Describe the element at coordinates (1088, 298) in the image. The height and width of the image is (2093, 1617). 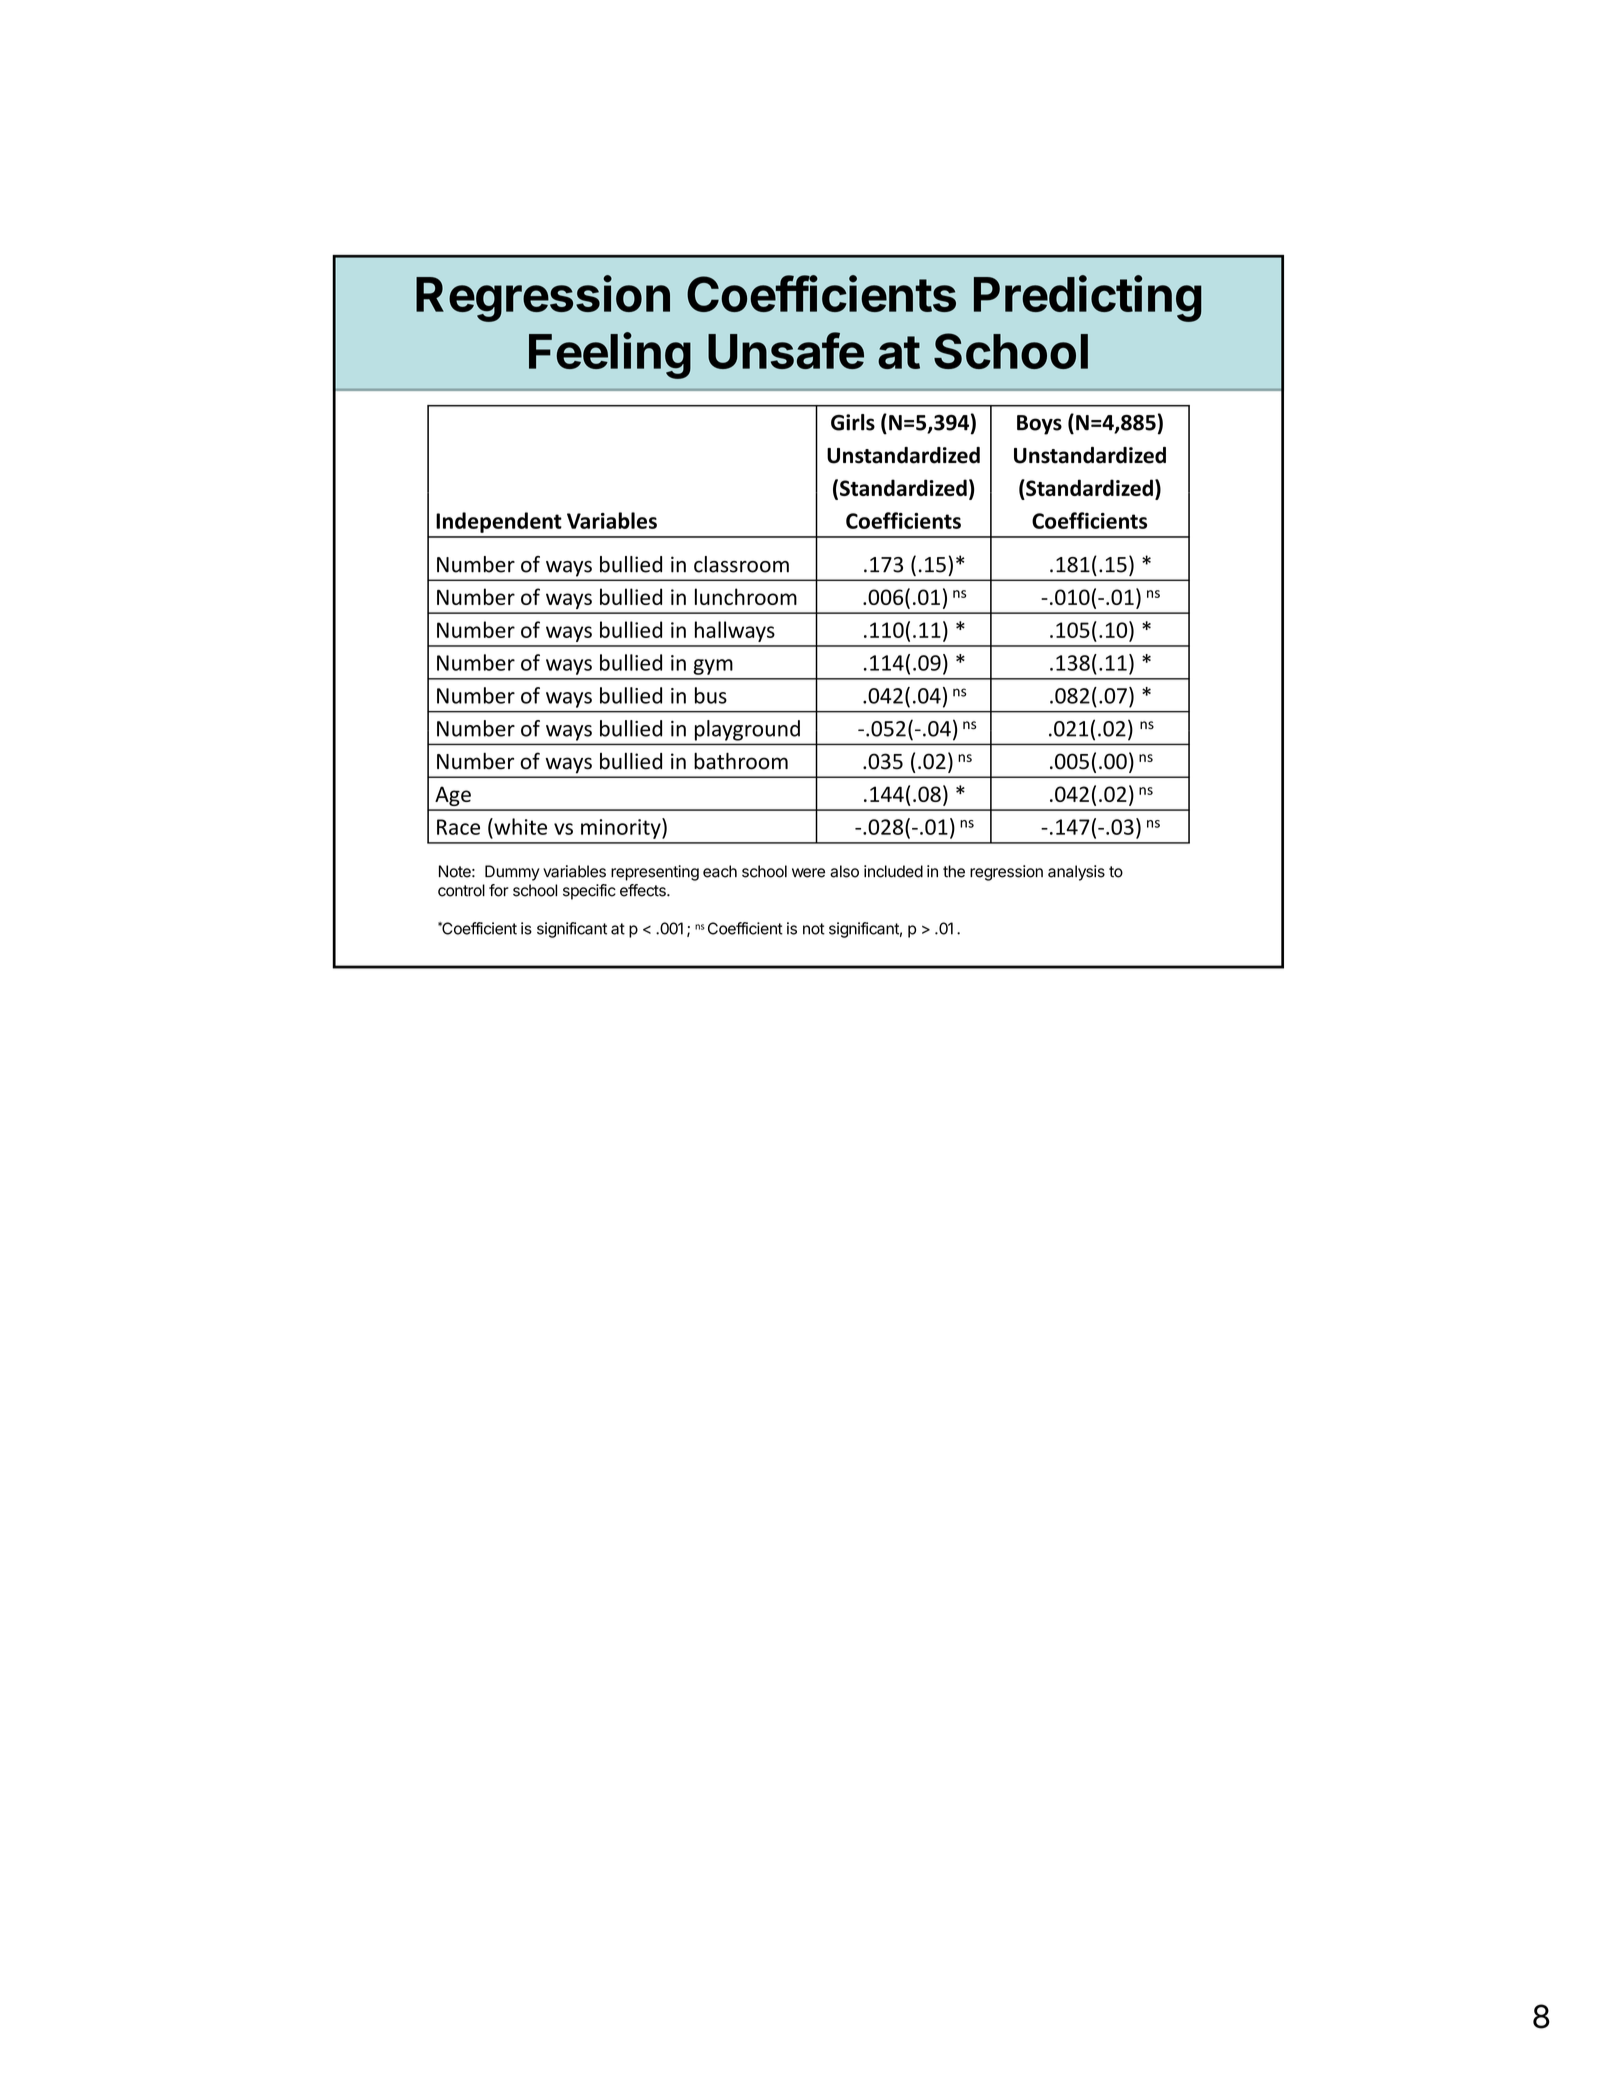
I see `Predicting` at that location.
